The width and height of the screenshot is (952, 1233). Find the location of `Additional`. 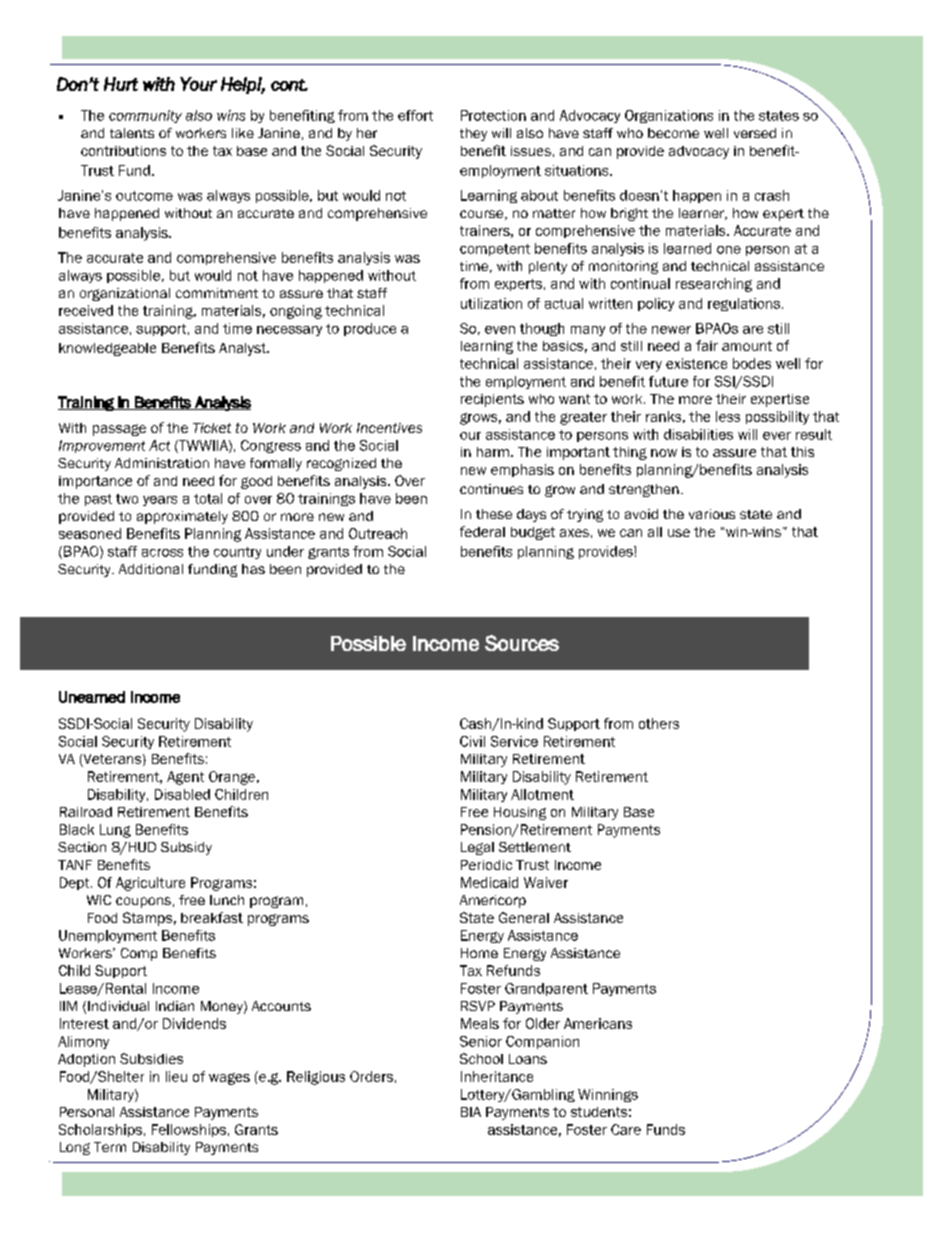

Additional is located at coordinates (151, 569).
